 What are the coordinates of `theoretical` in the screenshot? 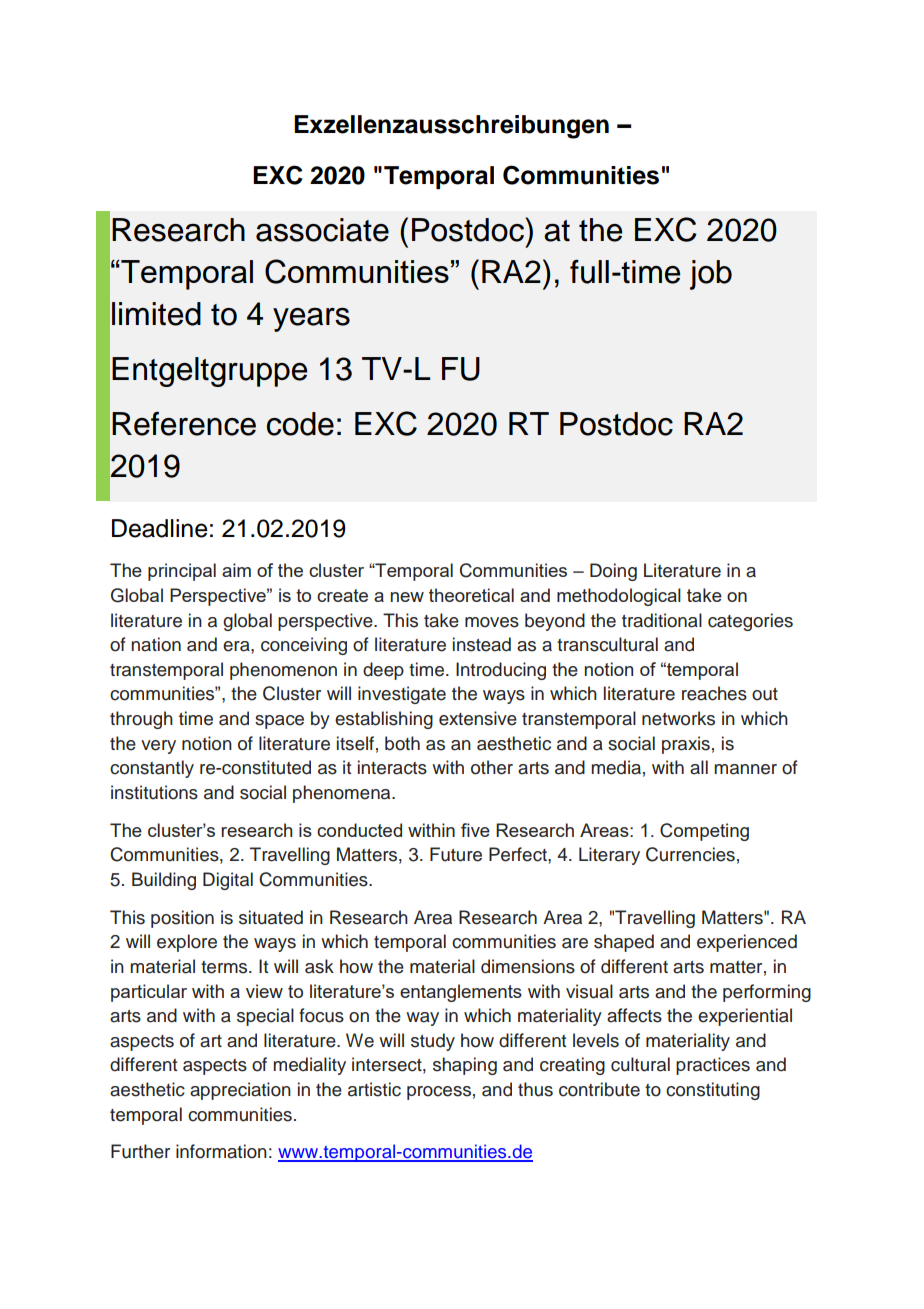 It's located at (471, 595).
